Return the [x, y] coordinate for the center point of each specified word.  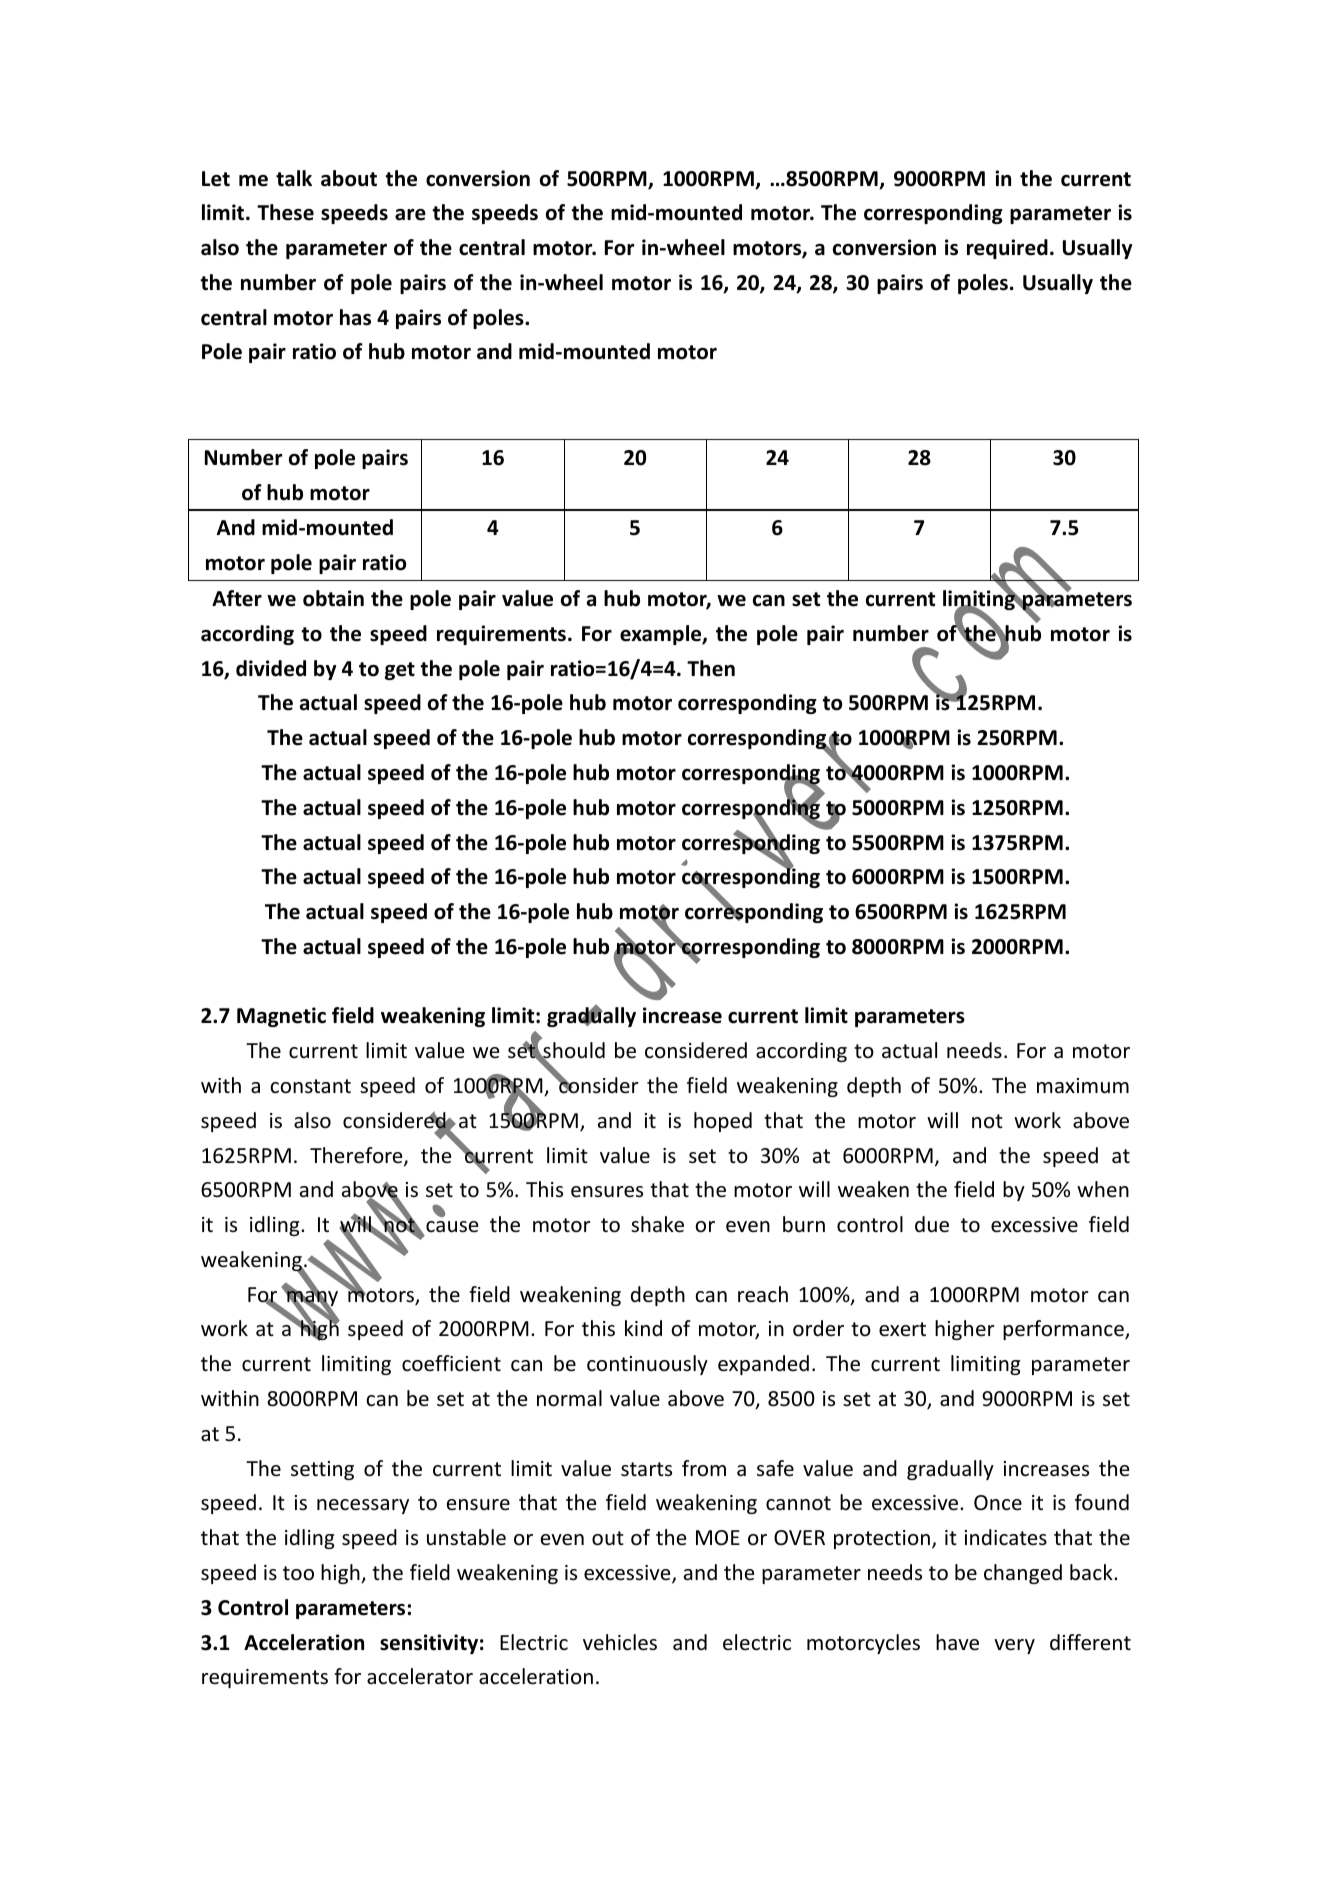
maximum [1083, 1086]
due [932, 1224]
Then [711, 668]
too [298, 1573]
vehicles [620, 1642]
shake [657, 1224]
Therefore [357, 1156]
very [1014, 1646]
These [285, 212]
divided [271, 668]
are [410, 215]
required [1007, 249]
